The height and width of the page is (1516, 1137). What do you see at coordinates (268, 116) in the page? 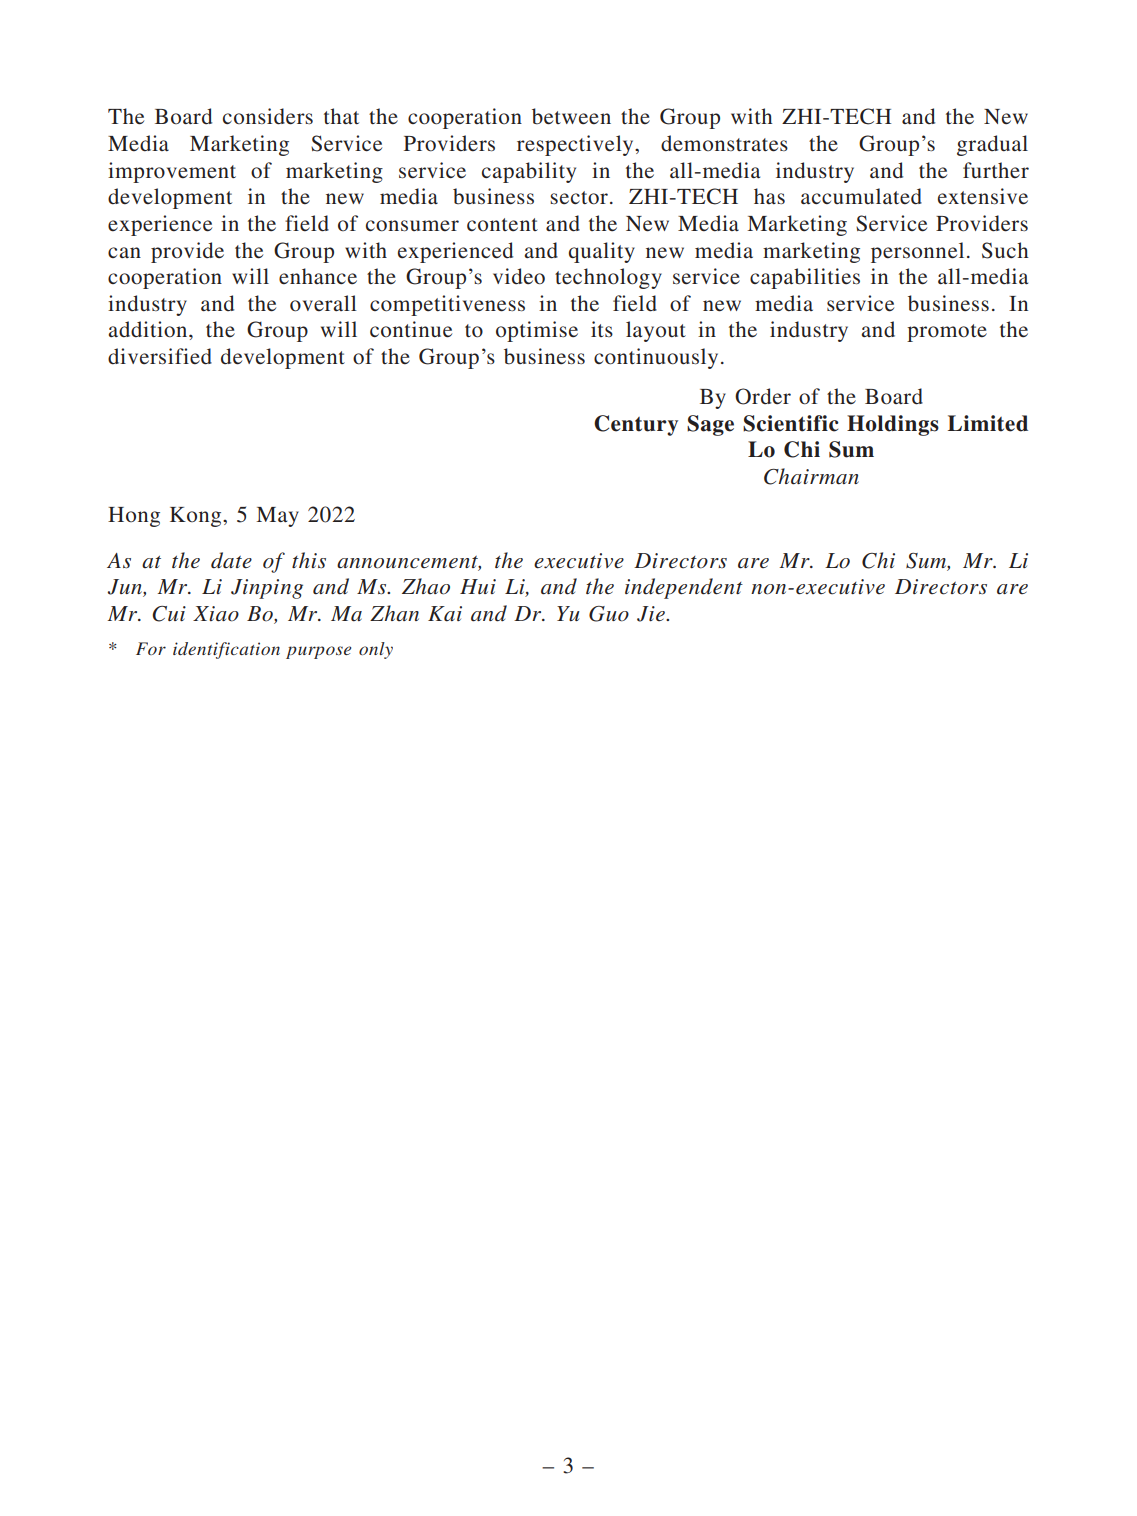
I see `considers` at bounding box center [268, 116].
